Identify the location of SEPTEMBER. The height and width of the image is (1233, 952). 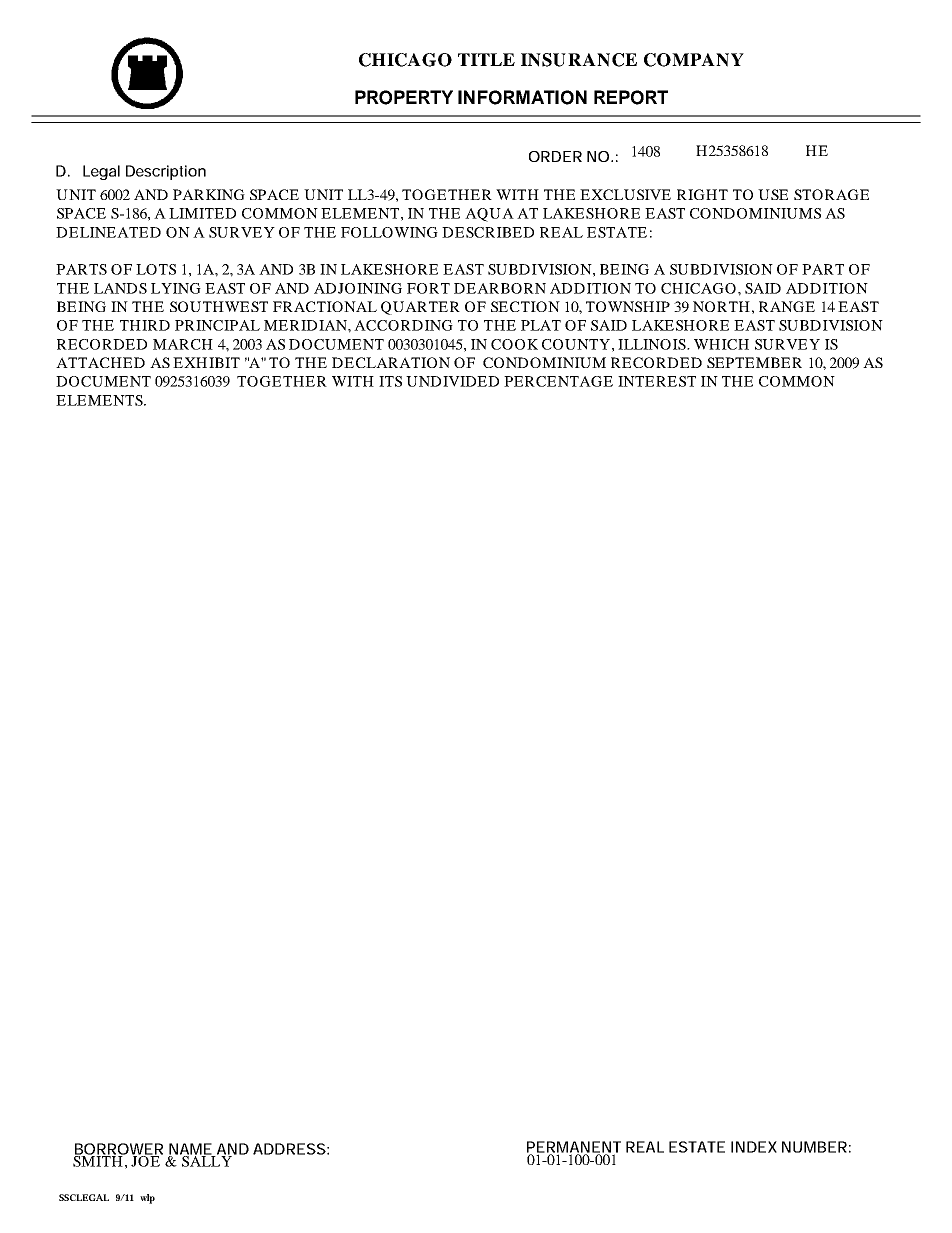
(754, 362).
